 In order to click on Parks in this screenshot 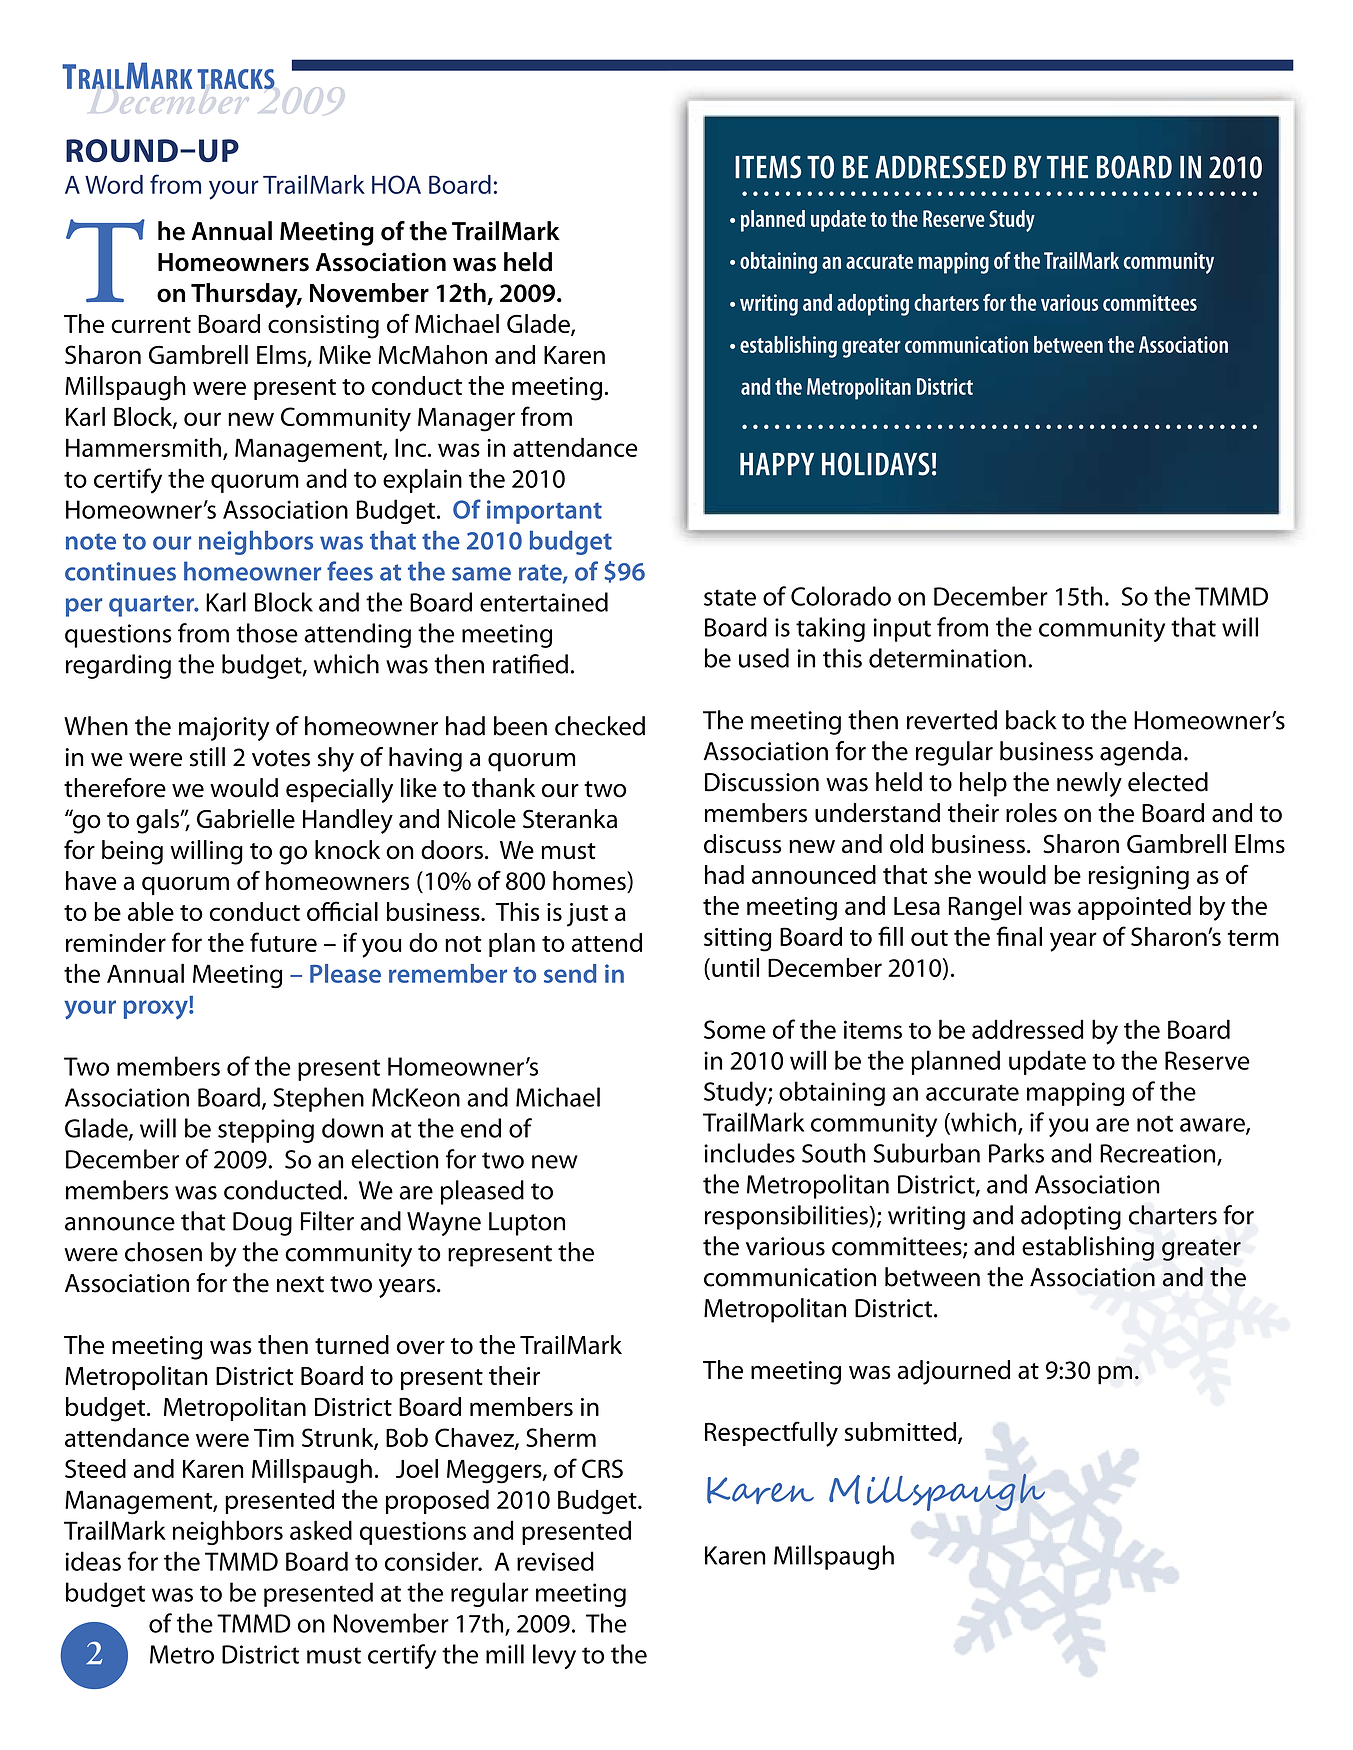, I will do `click(1016, 1153)`.
